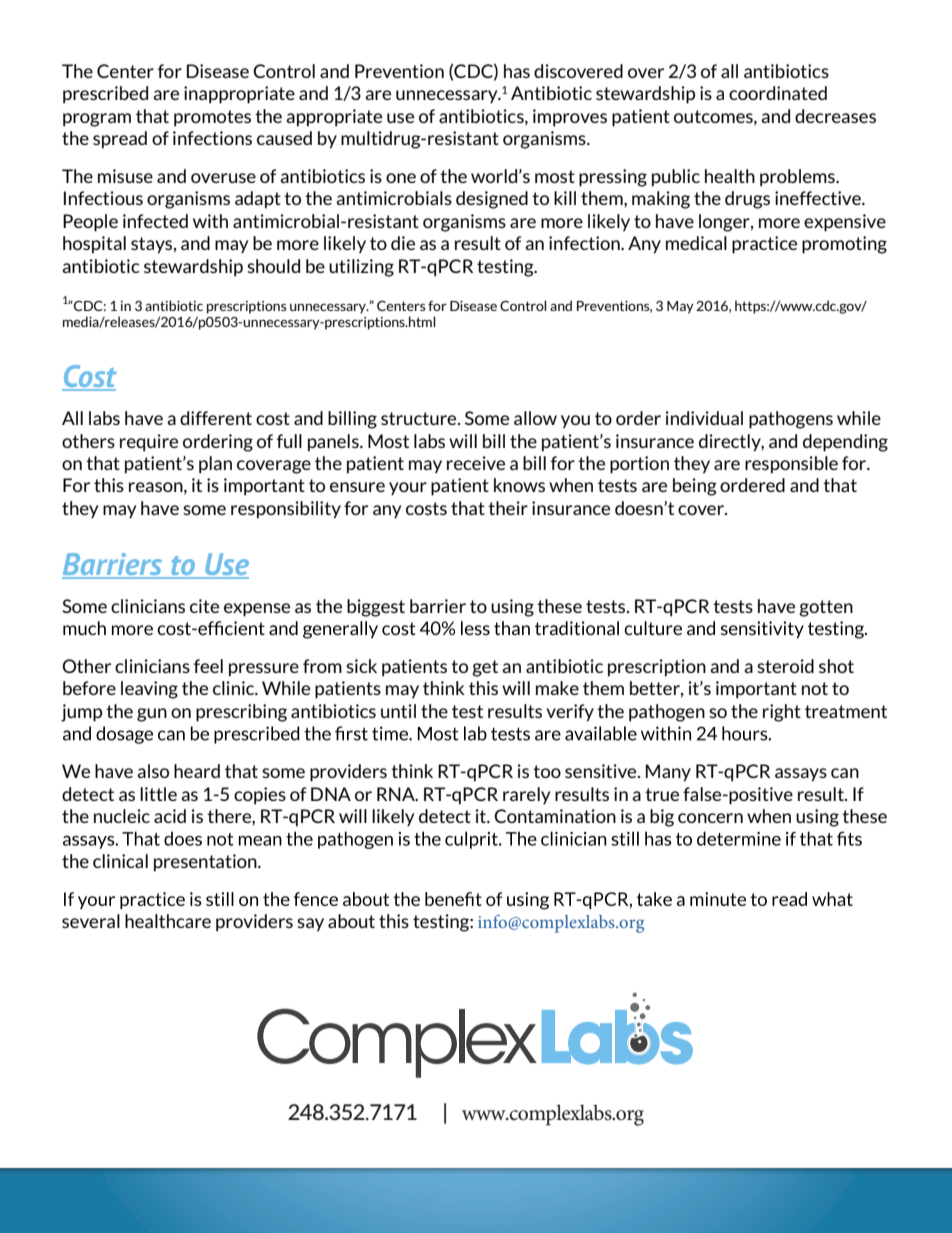  Describe the element at coordinates (216, 418) in the screenshot. I see `different` at that location.
